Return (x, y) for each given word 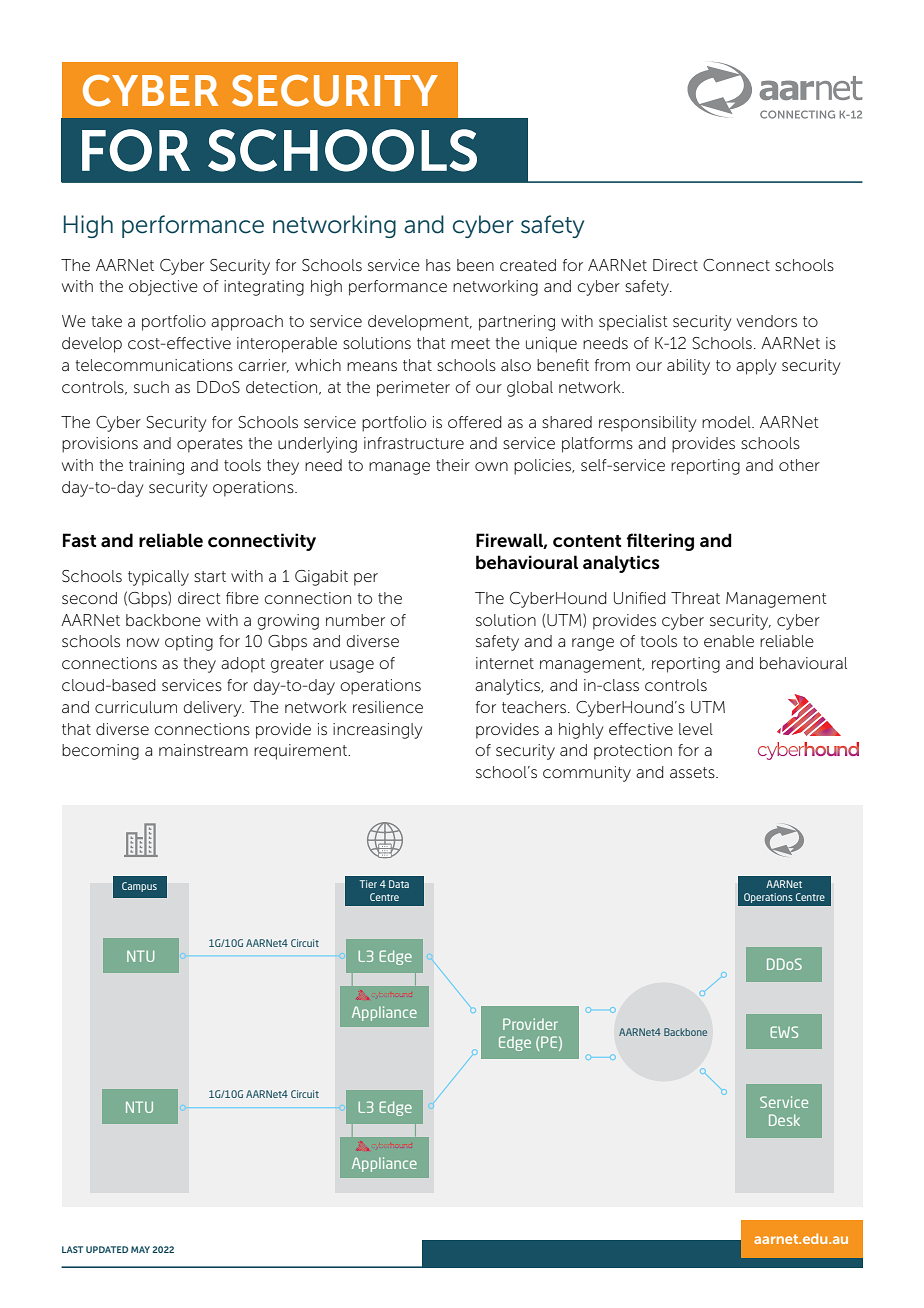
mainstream (203, 750)
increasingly (378, 731)
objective (163, 288)
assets (693, 772)
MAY (140, 1249)
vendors (767, 321)
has (438, 265)
